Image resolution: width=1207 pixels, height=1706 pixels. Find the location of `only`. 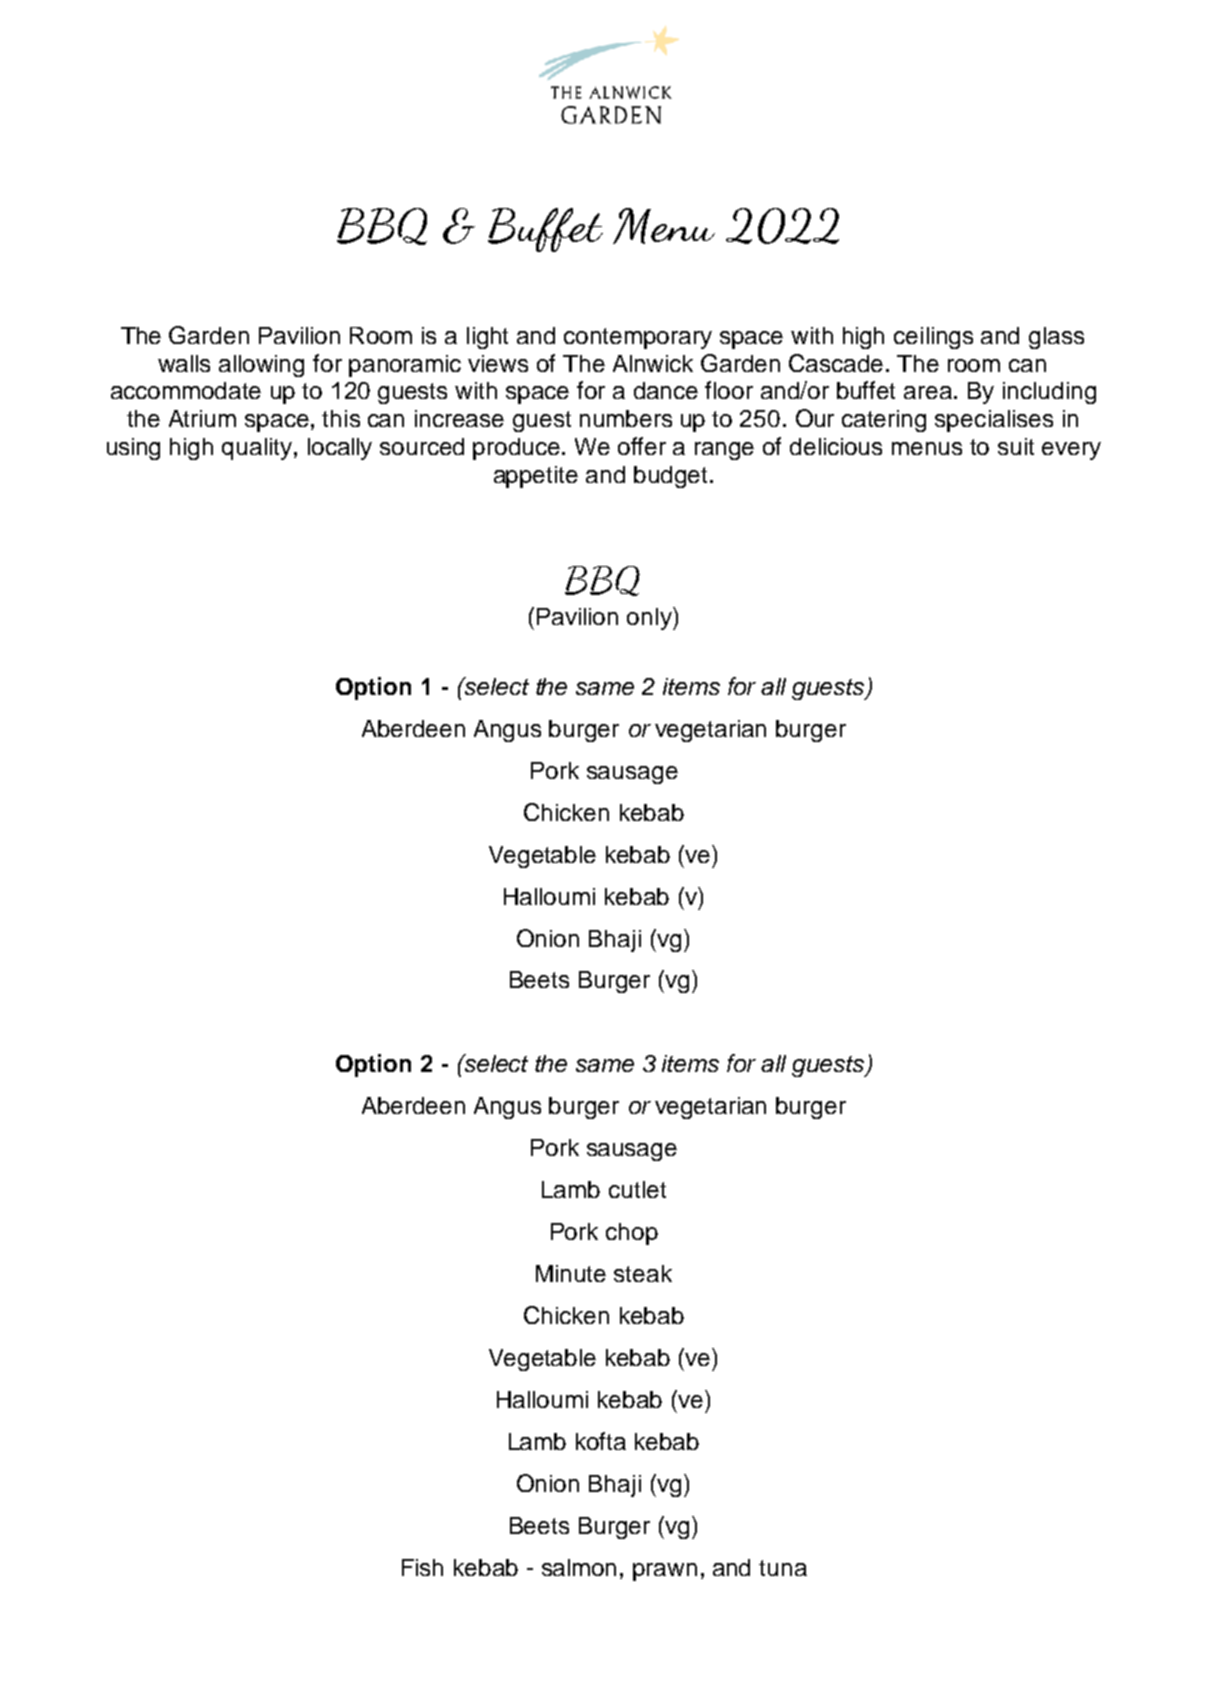

only is located at coordinates (650, 618).
